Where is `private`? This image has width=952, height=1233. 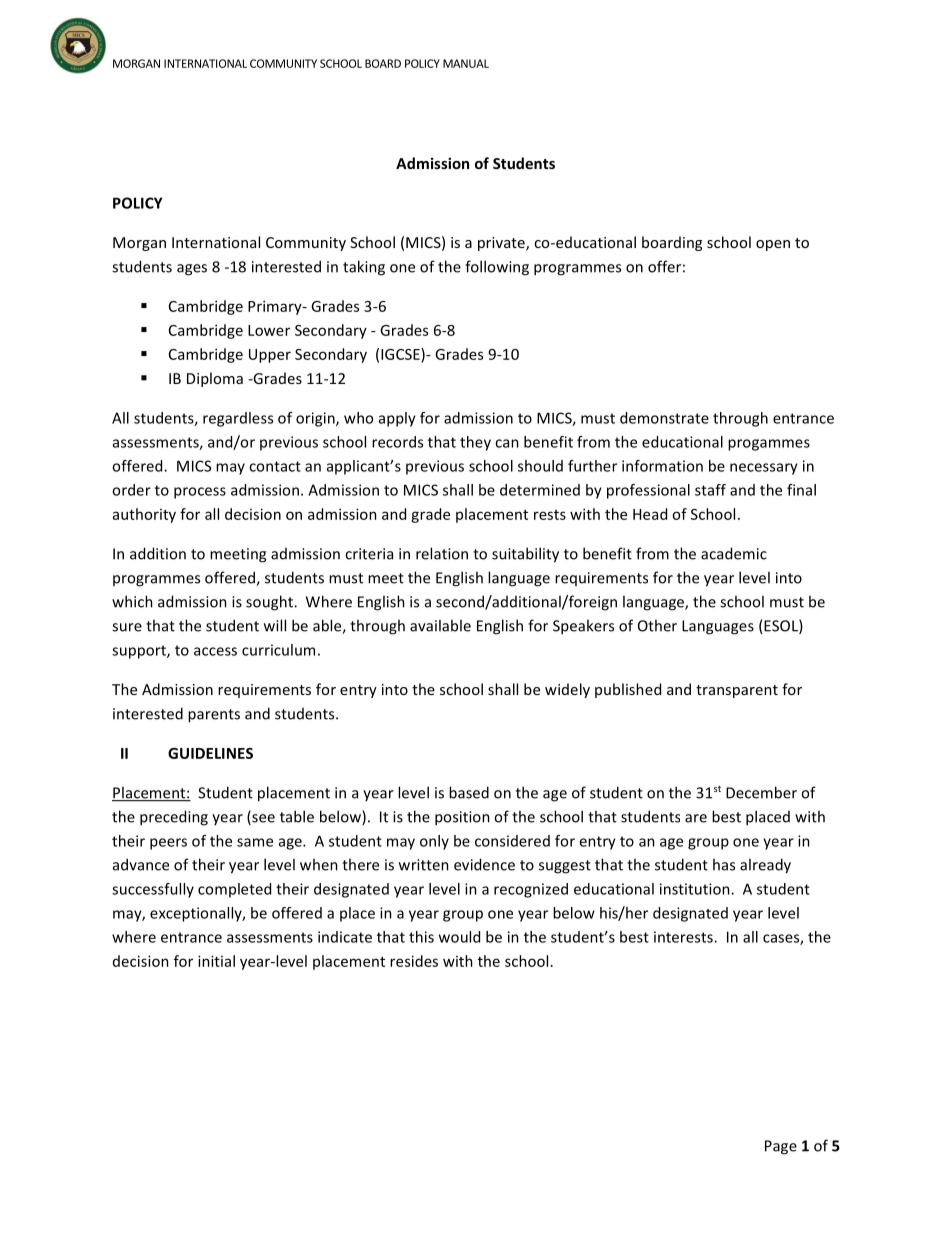
private is located at coordinates (502, 244).
